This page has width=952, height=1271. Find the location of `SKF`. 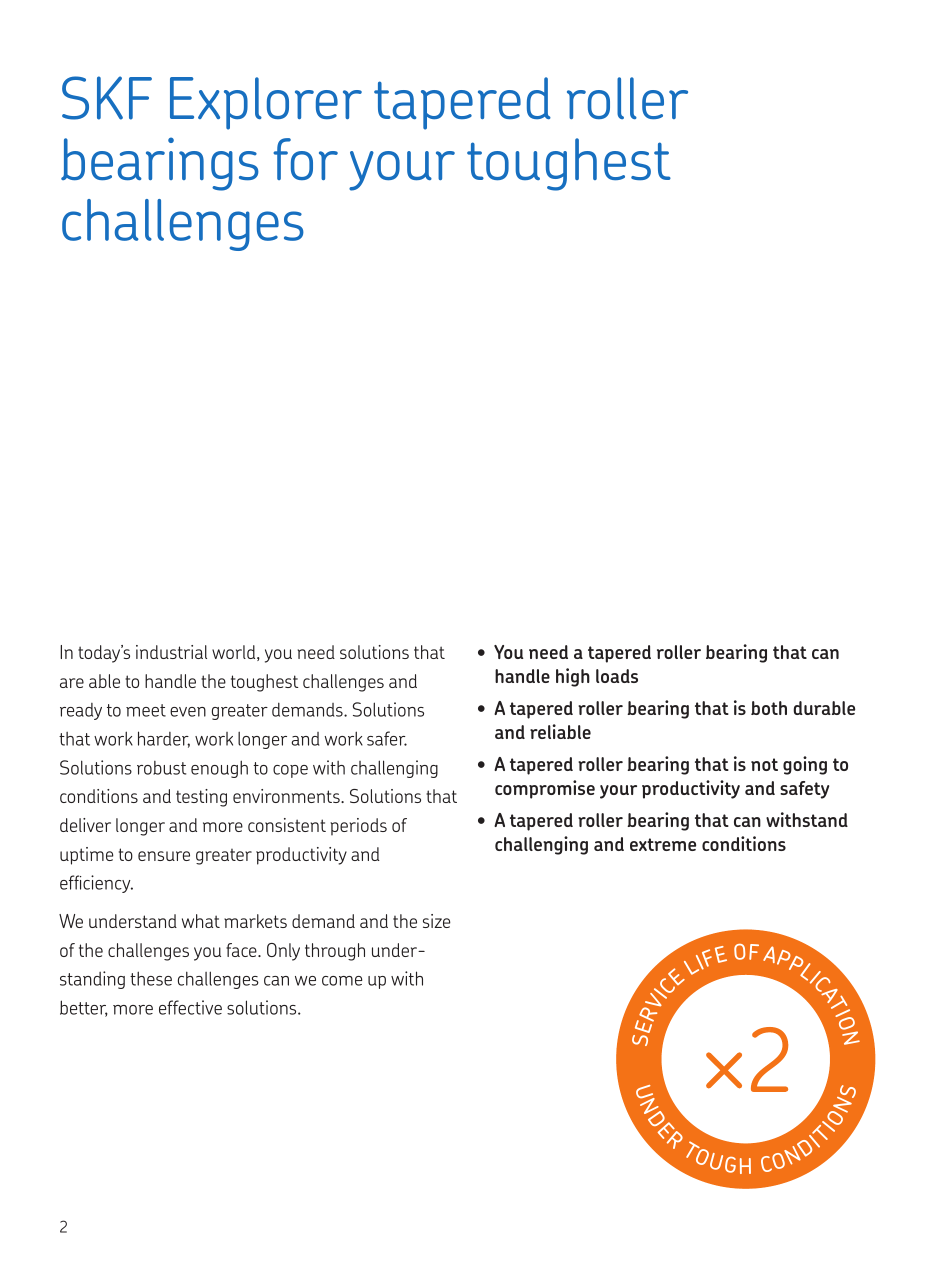

SKF is located at coordinates (107, 98).
